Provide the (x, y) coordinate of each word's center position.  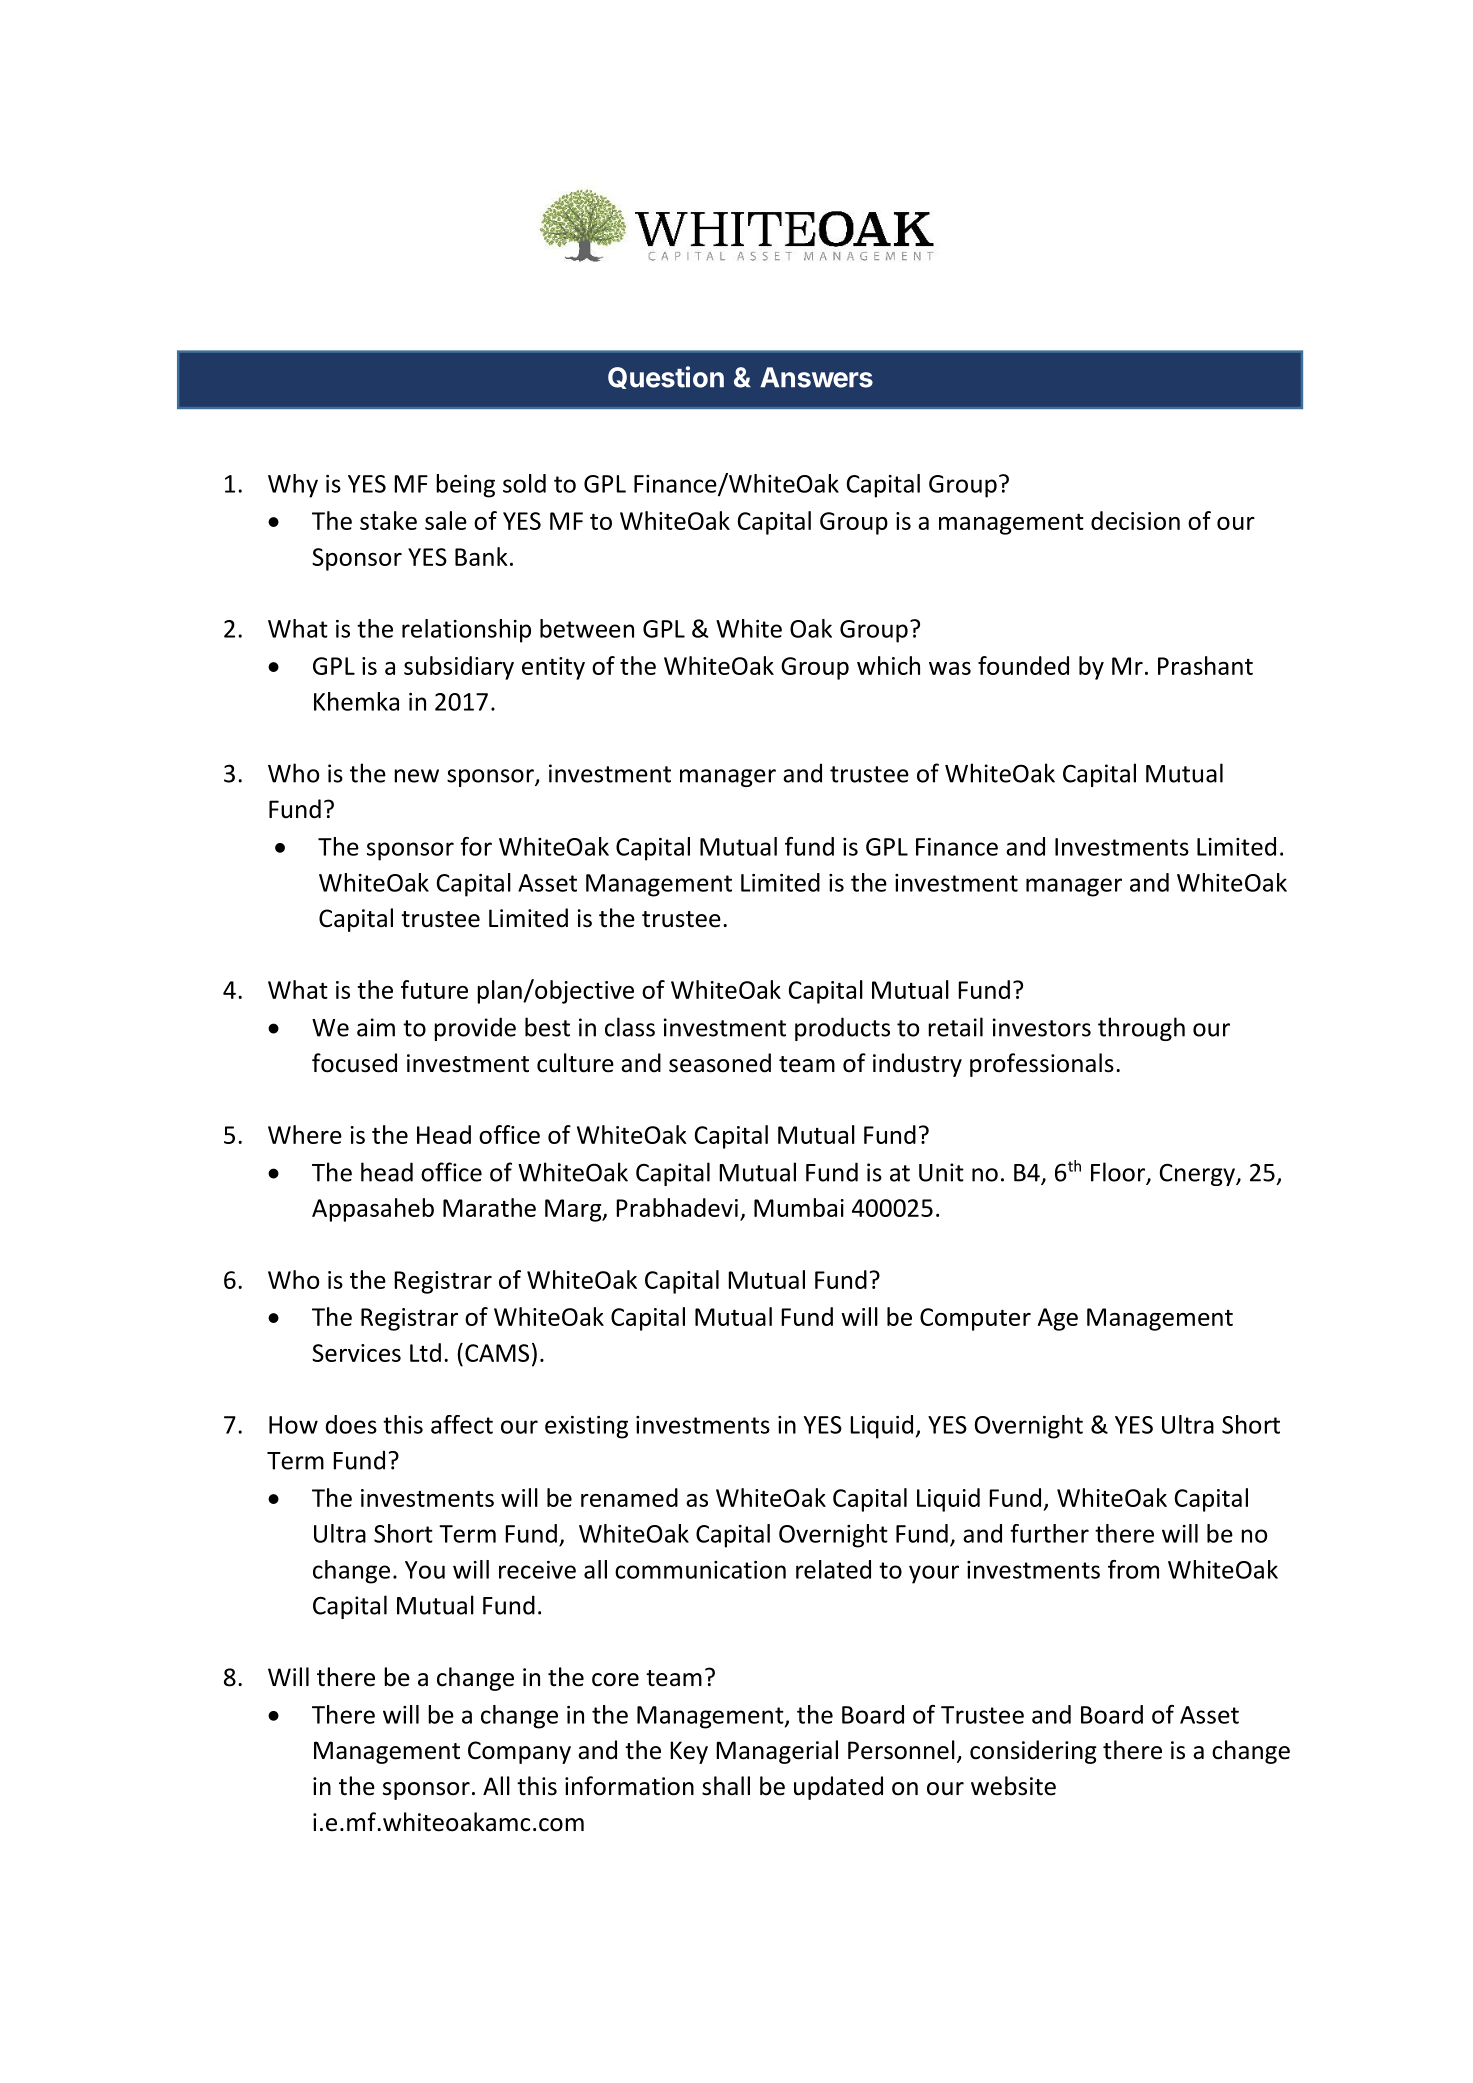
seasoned (720, 1063)
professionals (1042, 1065)
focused (354, 1063)
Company (519, 1752)
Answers (816, 377)
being (465, 486)
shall (726, 1786)
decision (1135, 520)
